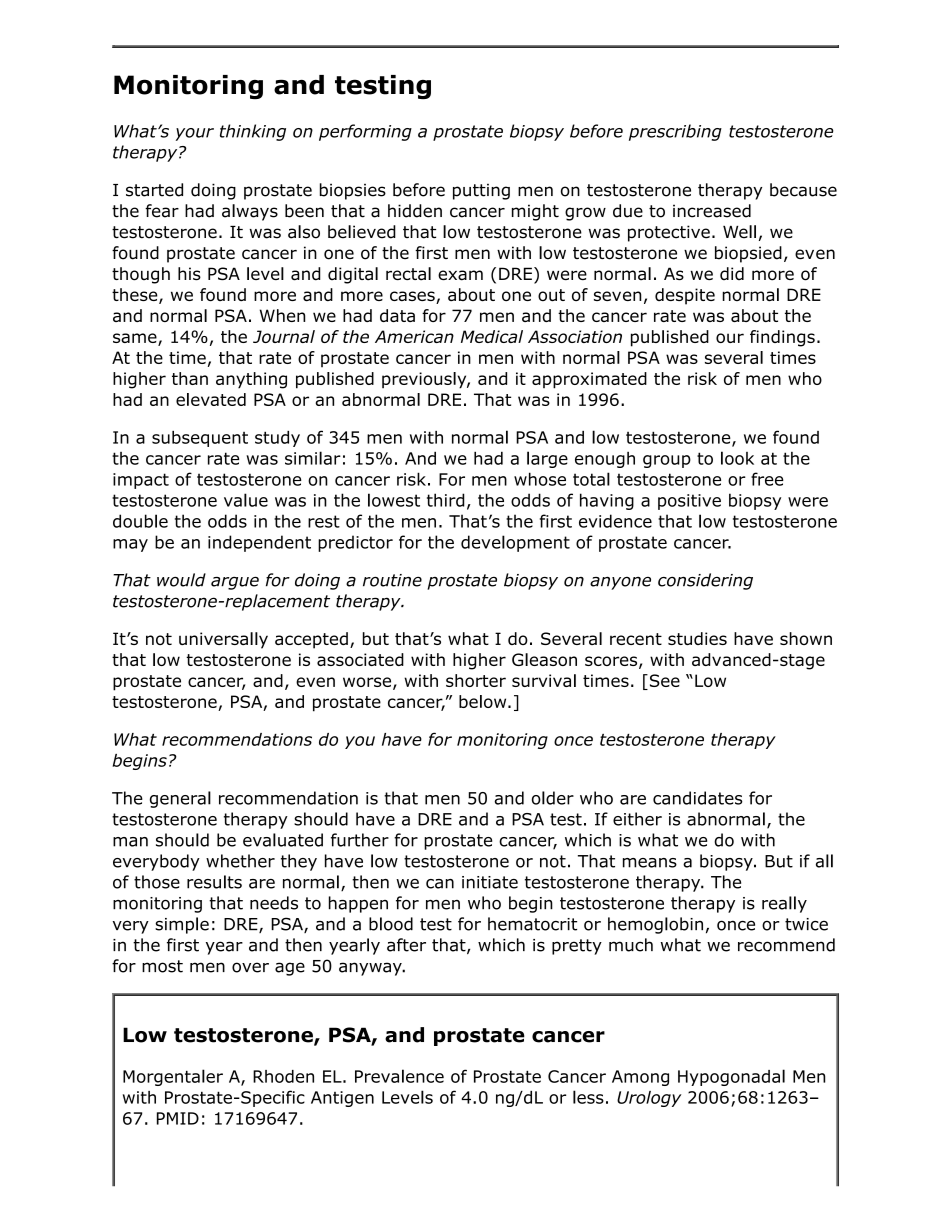 The width and height of the screenshot is (952, 1232). I want to click on Hypogonadal, so click(731, 1077).
